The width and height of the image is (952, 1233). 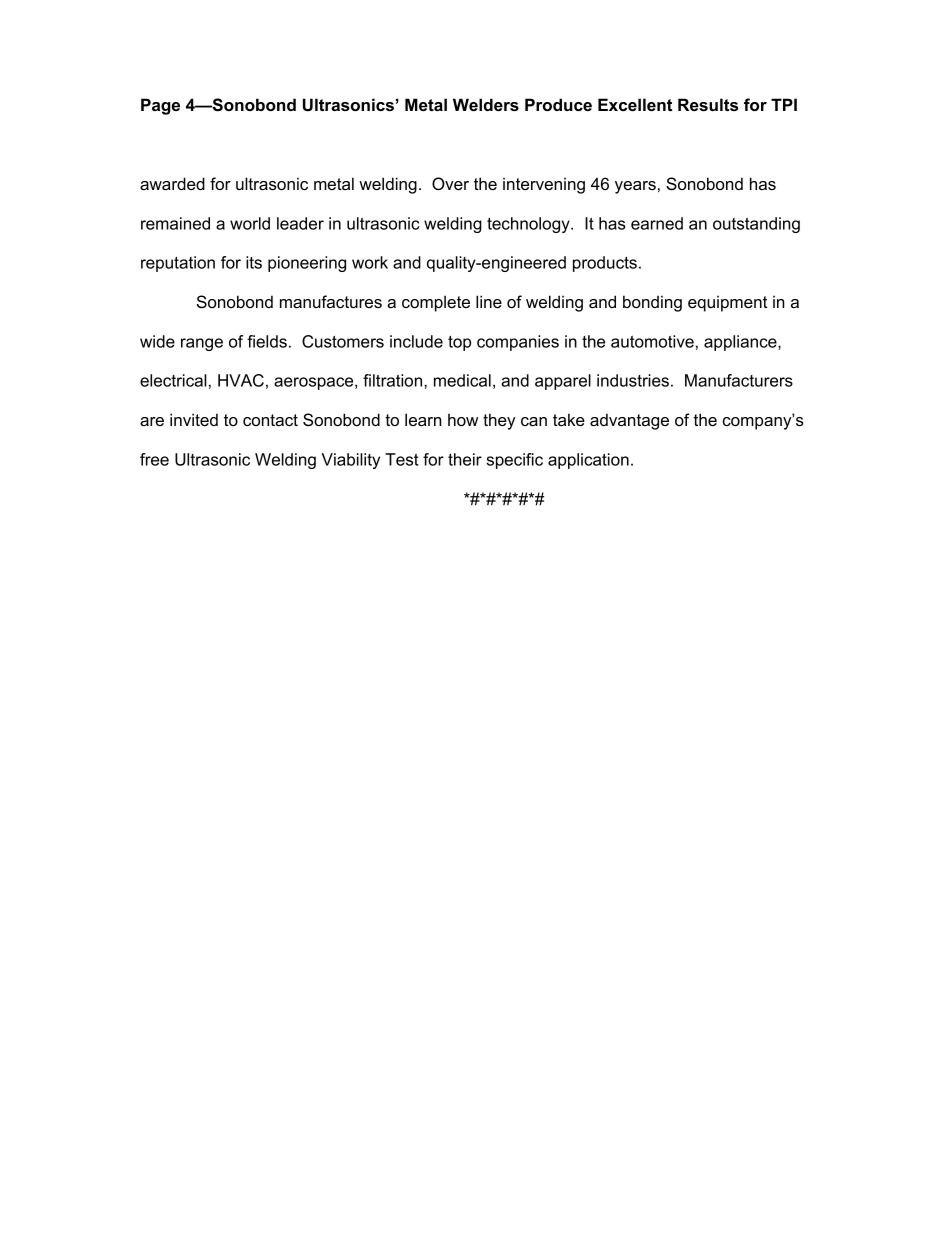 What do you see at coordinates (254, 262) in the image?
I see `its` at bounding box center [254, 262].
